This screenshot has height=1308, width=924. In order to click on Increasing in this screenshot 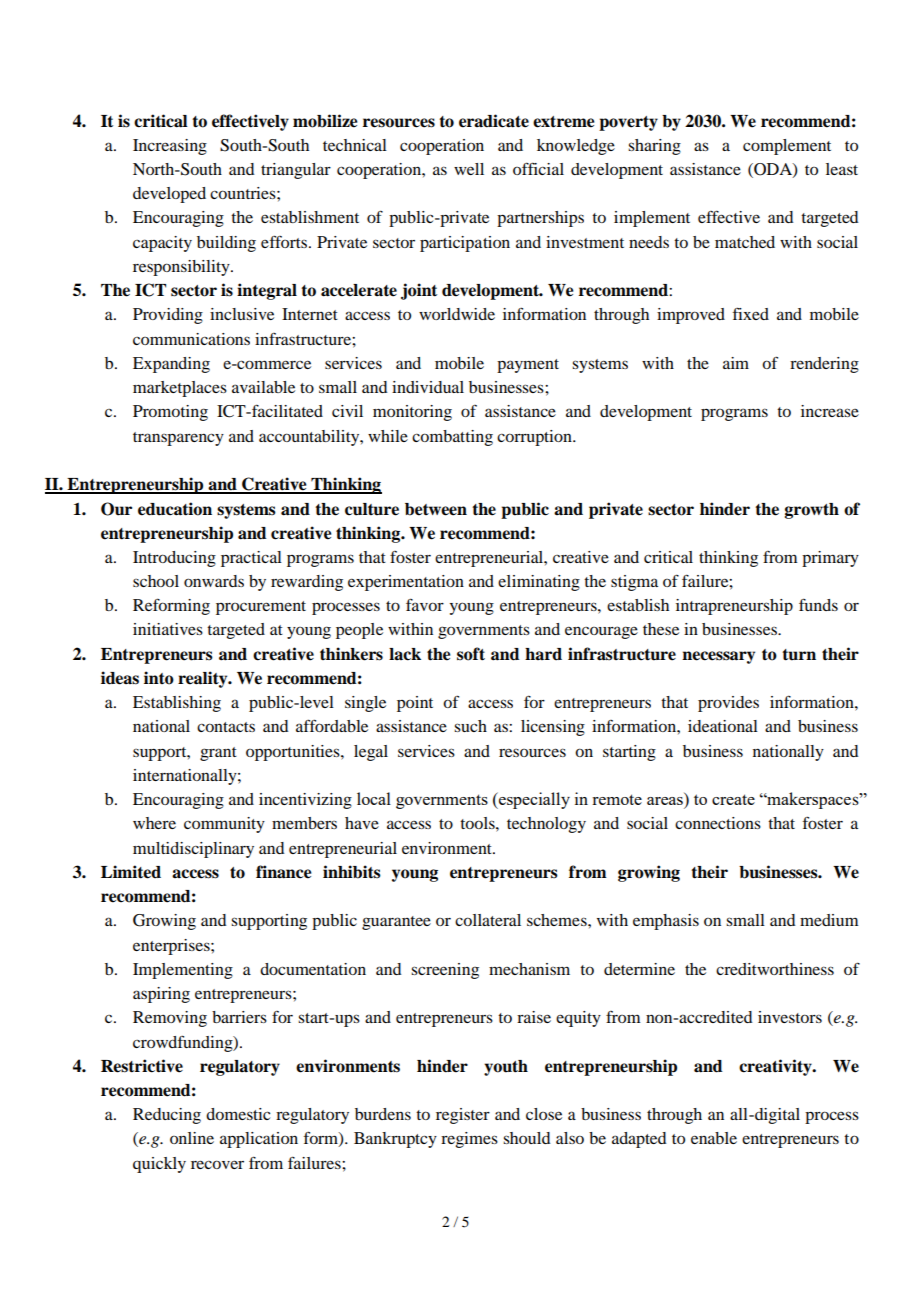, I will do `click(170, 147)`.
